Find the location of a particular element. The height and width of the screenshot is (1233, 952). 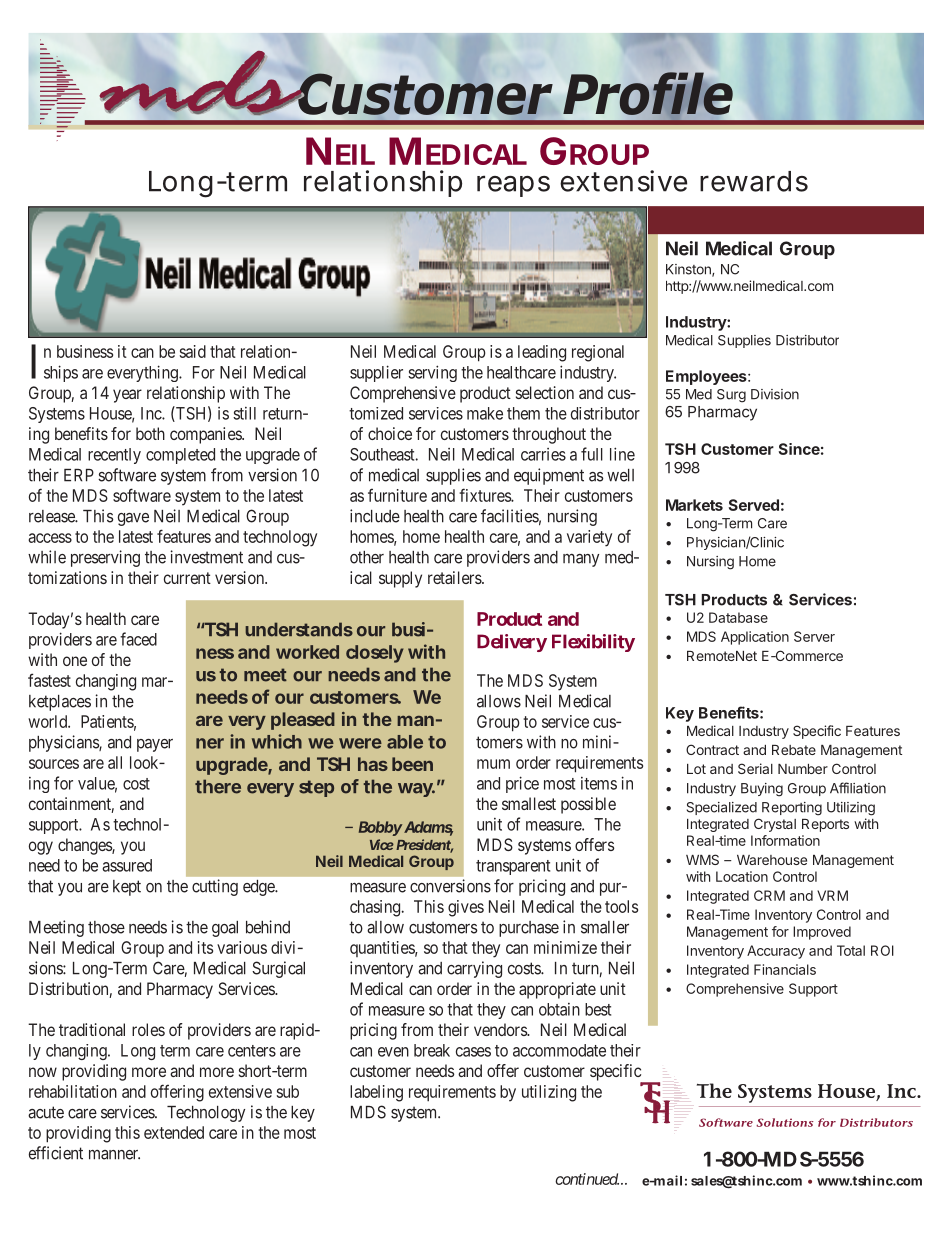

regional is located at coordinates (598, 353).
